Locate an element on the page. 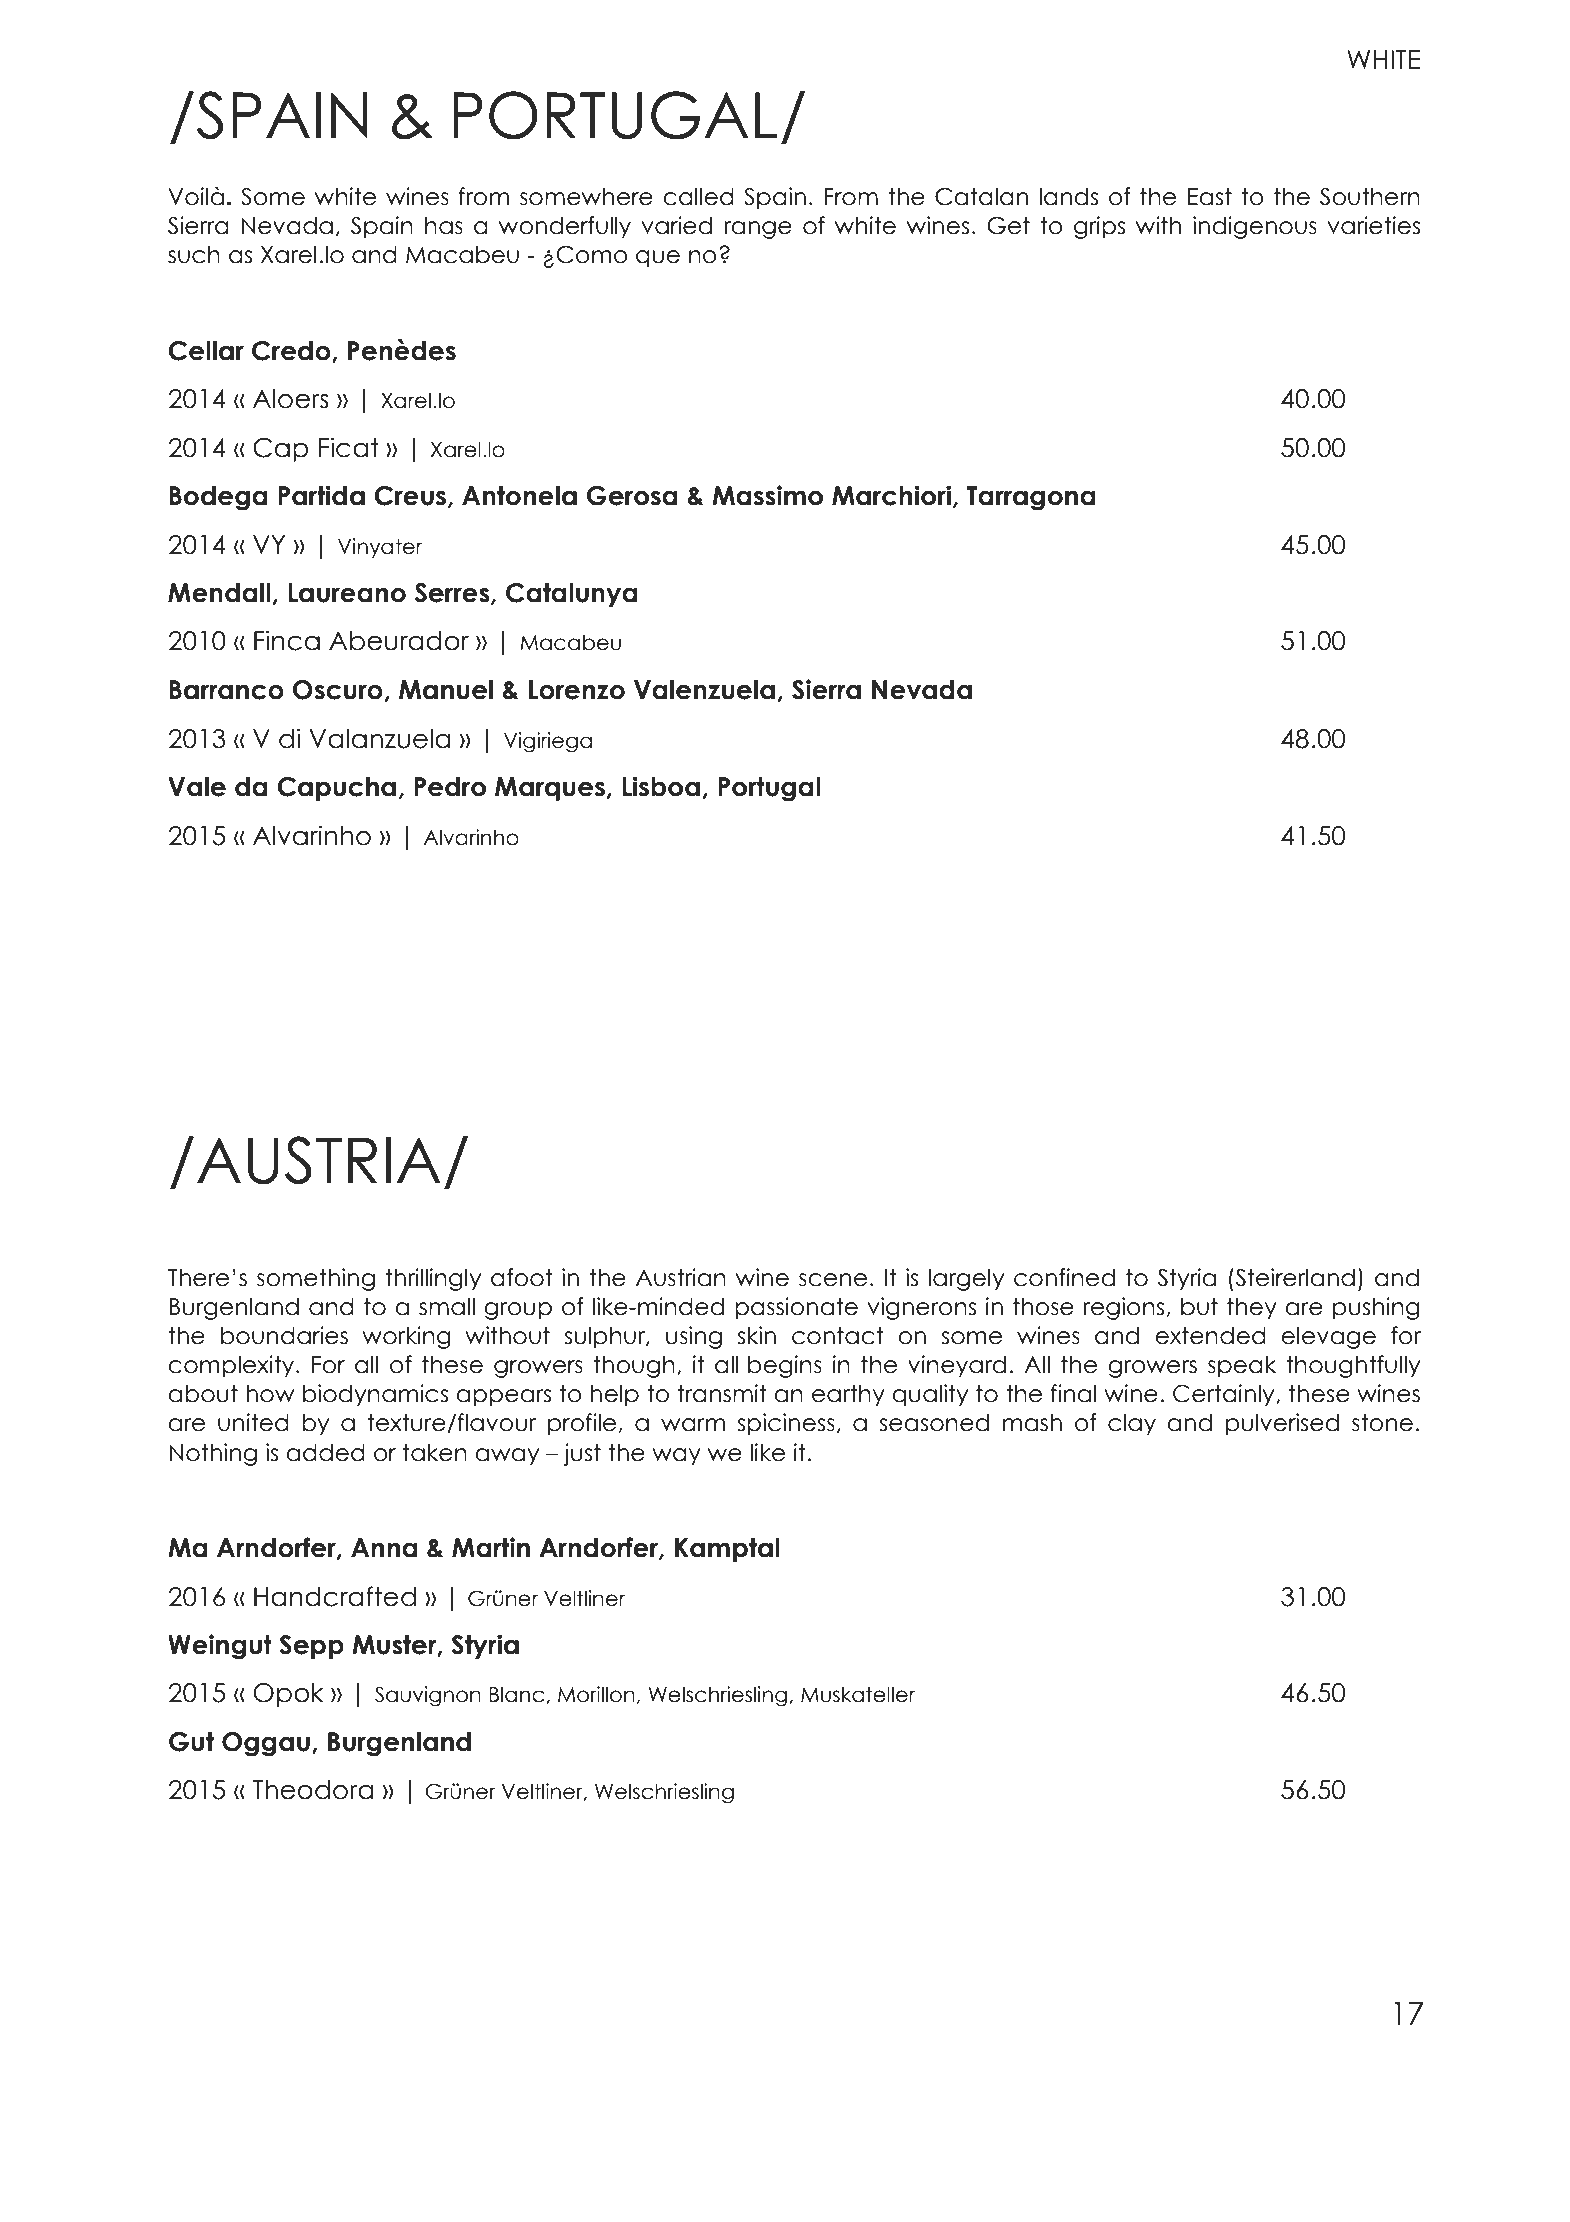 Image resolution: width=1570 pixels, height=2222 pixels. biodynamics is located at coordinates (375, 1395).
